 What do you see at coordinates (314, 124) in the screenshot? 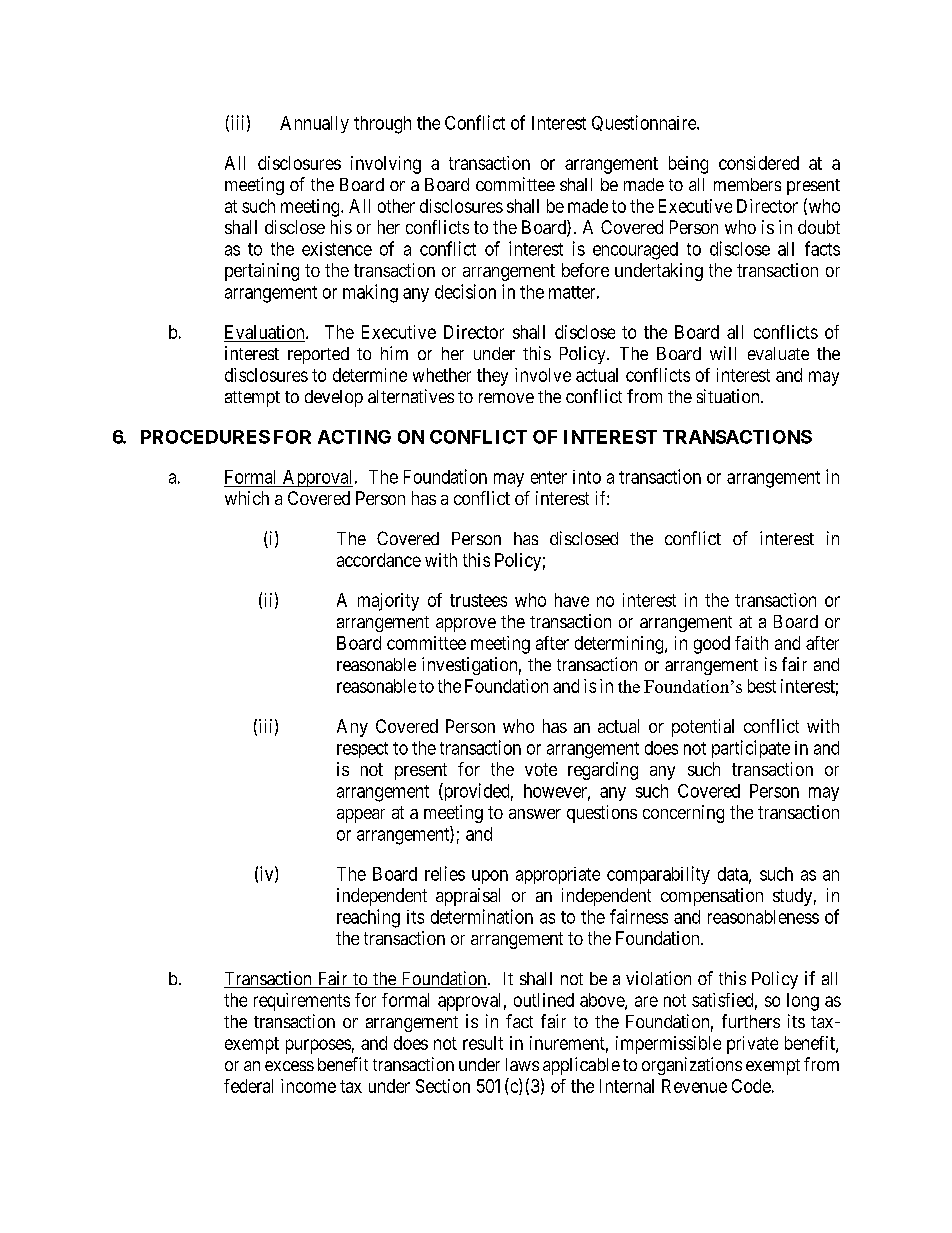
I see `Annually` at bounding box center [314, 124].
